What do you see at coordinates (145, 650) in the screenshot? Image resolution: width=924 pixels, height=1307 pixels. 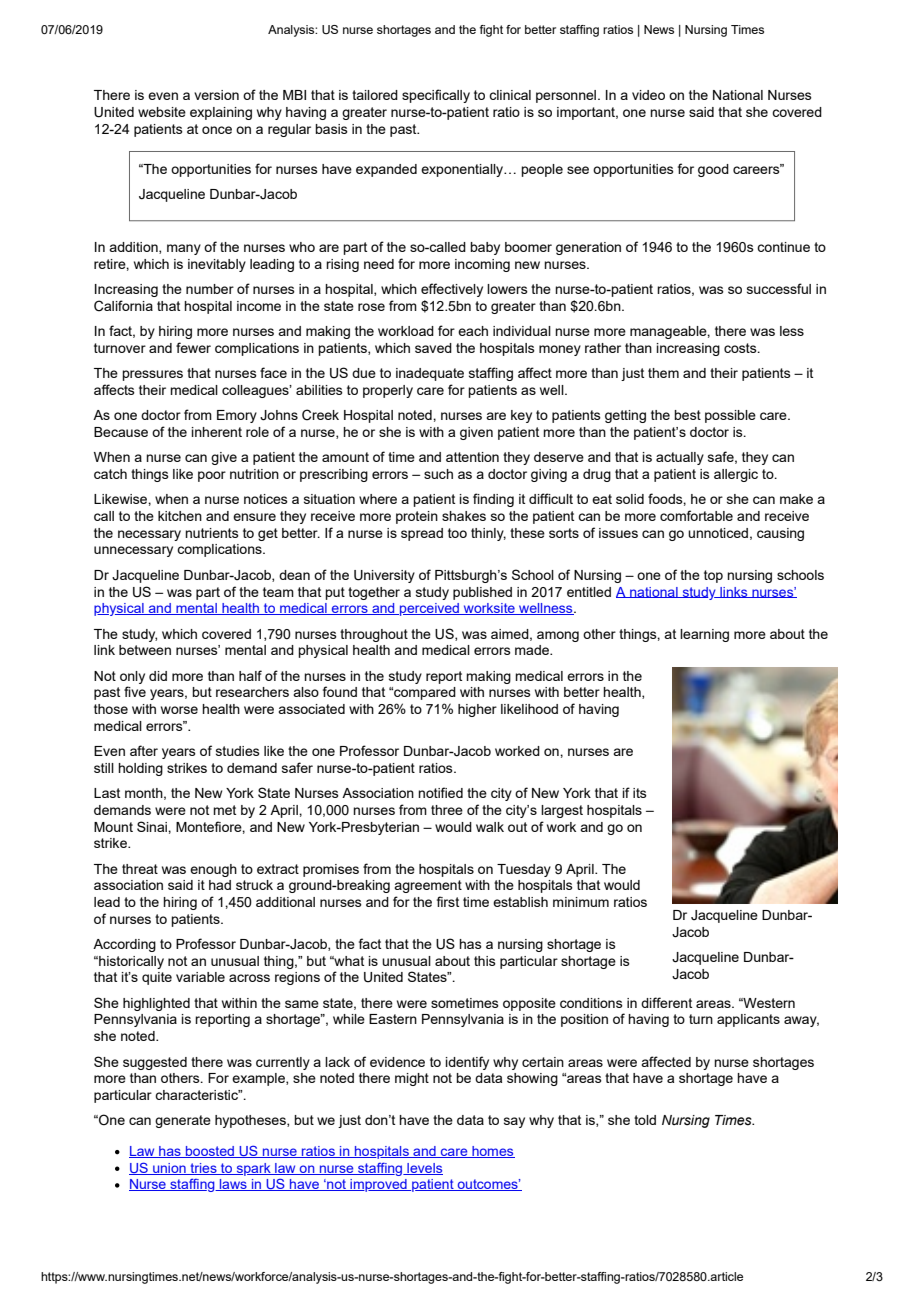 I see `between` at bounding box center [145, 650].
